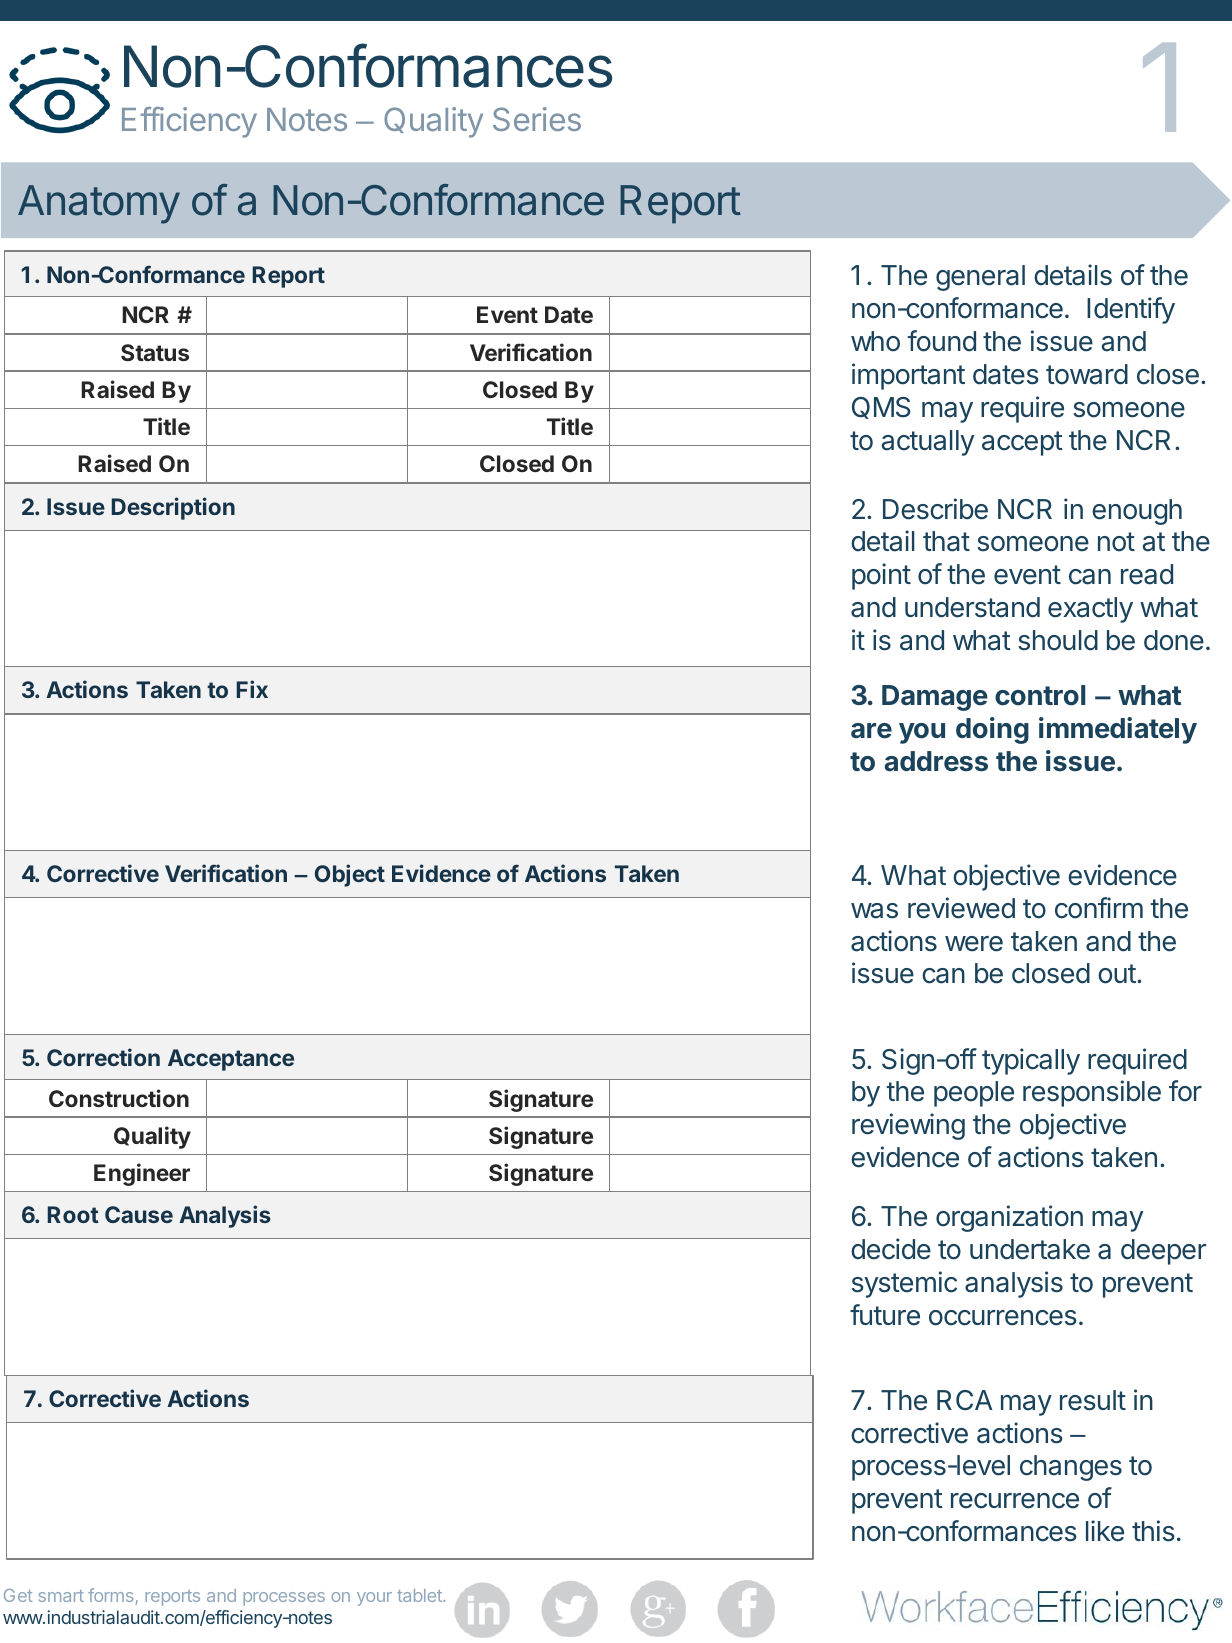 This document has height=1643, width=1232. Describe the element at coordinates (881, 576) in the document. I see `point` at that location.
